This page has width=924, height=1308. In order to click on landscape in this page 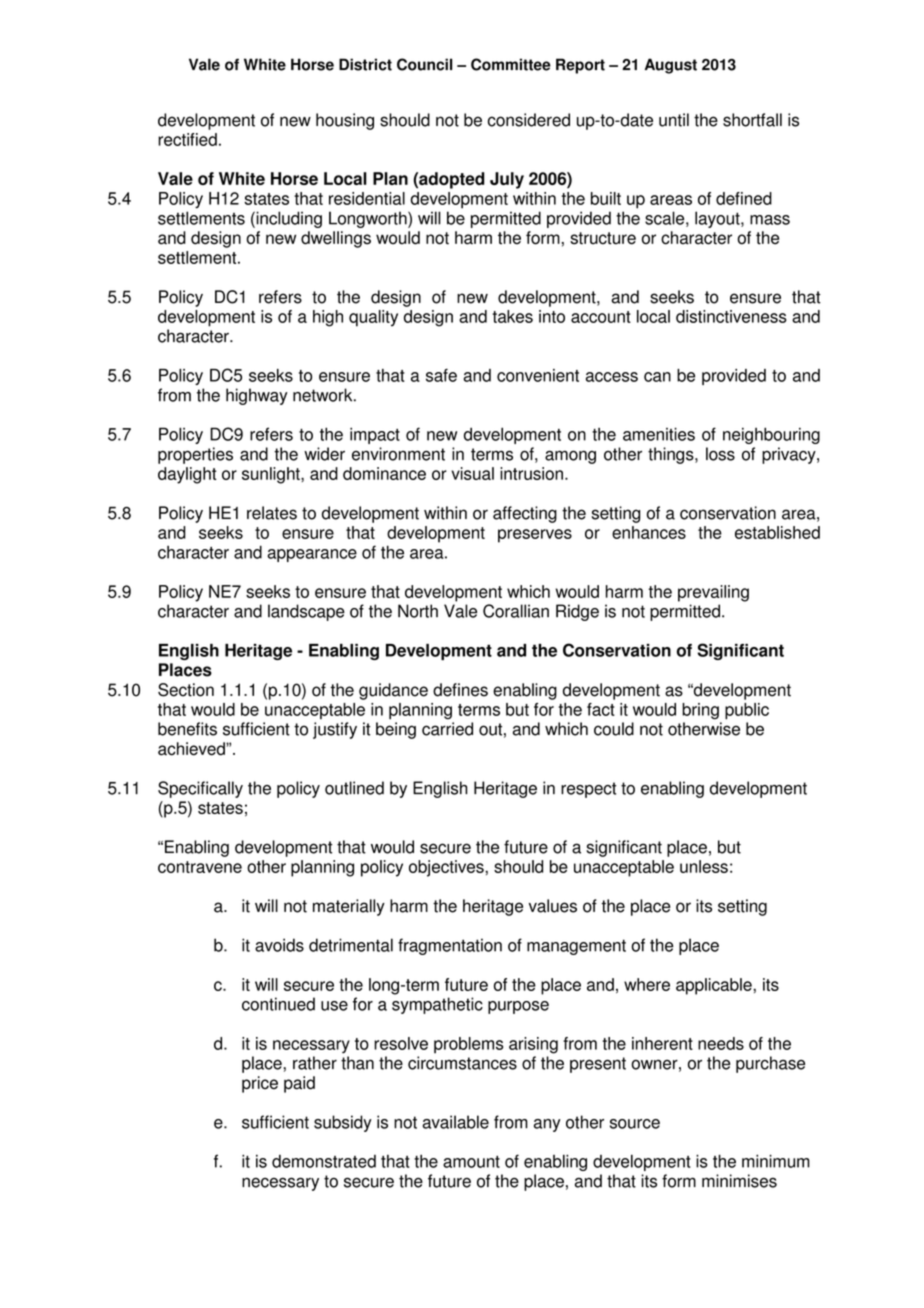, I will do `click(306, 612)`.
